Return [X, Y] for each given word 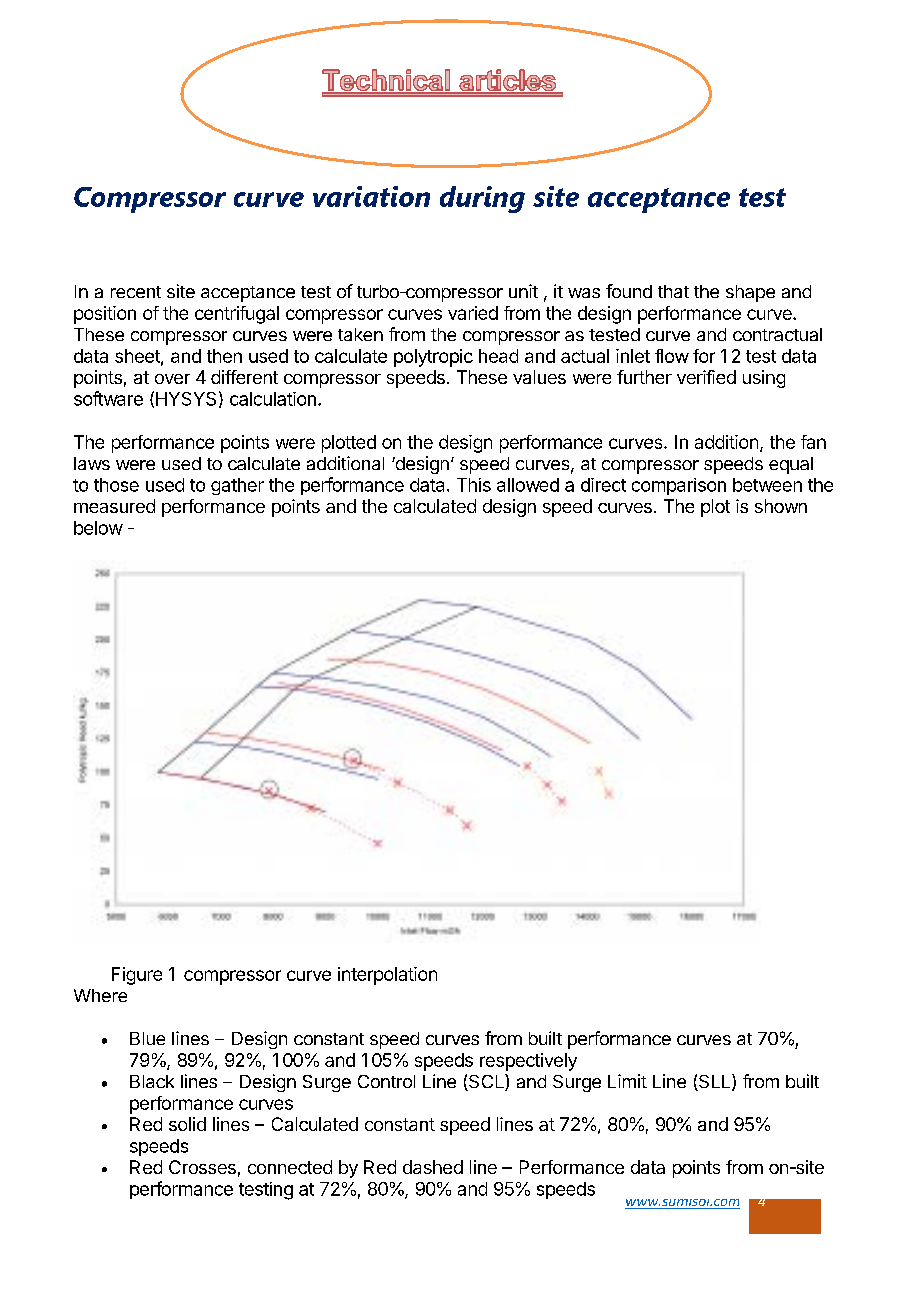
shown [781, 506]
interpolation [387, 976]
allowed [528, 485]
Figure [137, 976]
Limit [627, 1081]
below [98, 528]
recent [136, 292]
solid [187, 1124]
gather [237, 486]
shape [750, 293]
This [474, 485]
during [482, 199]
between [767, 485]
